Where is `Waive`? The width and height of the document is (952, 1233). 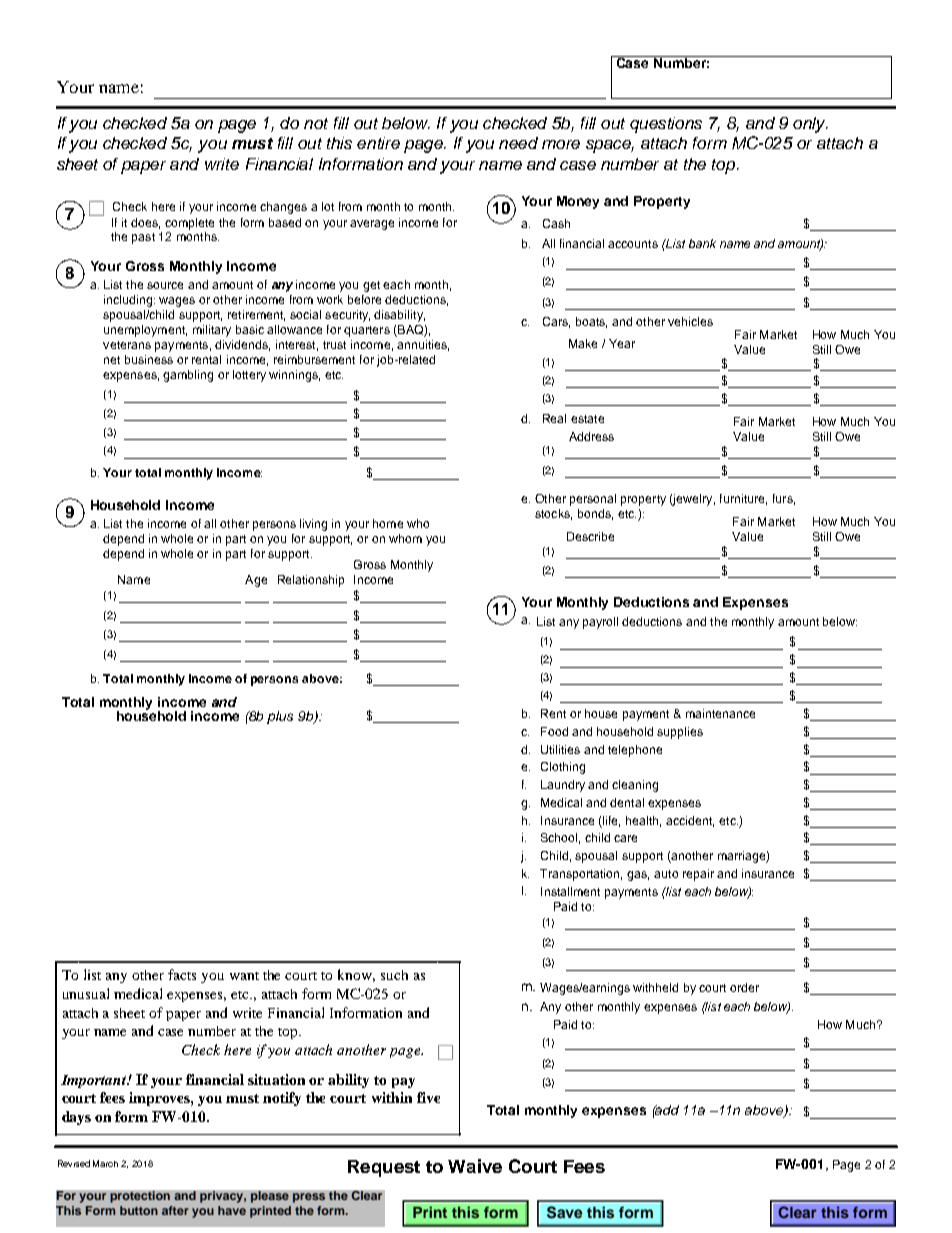 Waive is located at coordinates (475, 1166).
